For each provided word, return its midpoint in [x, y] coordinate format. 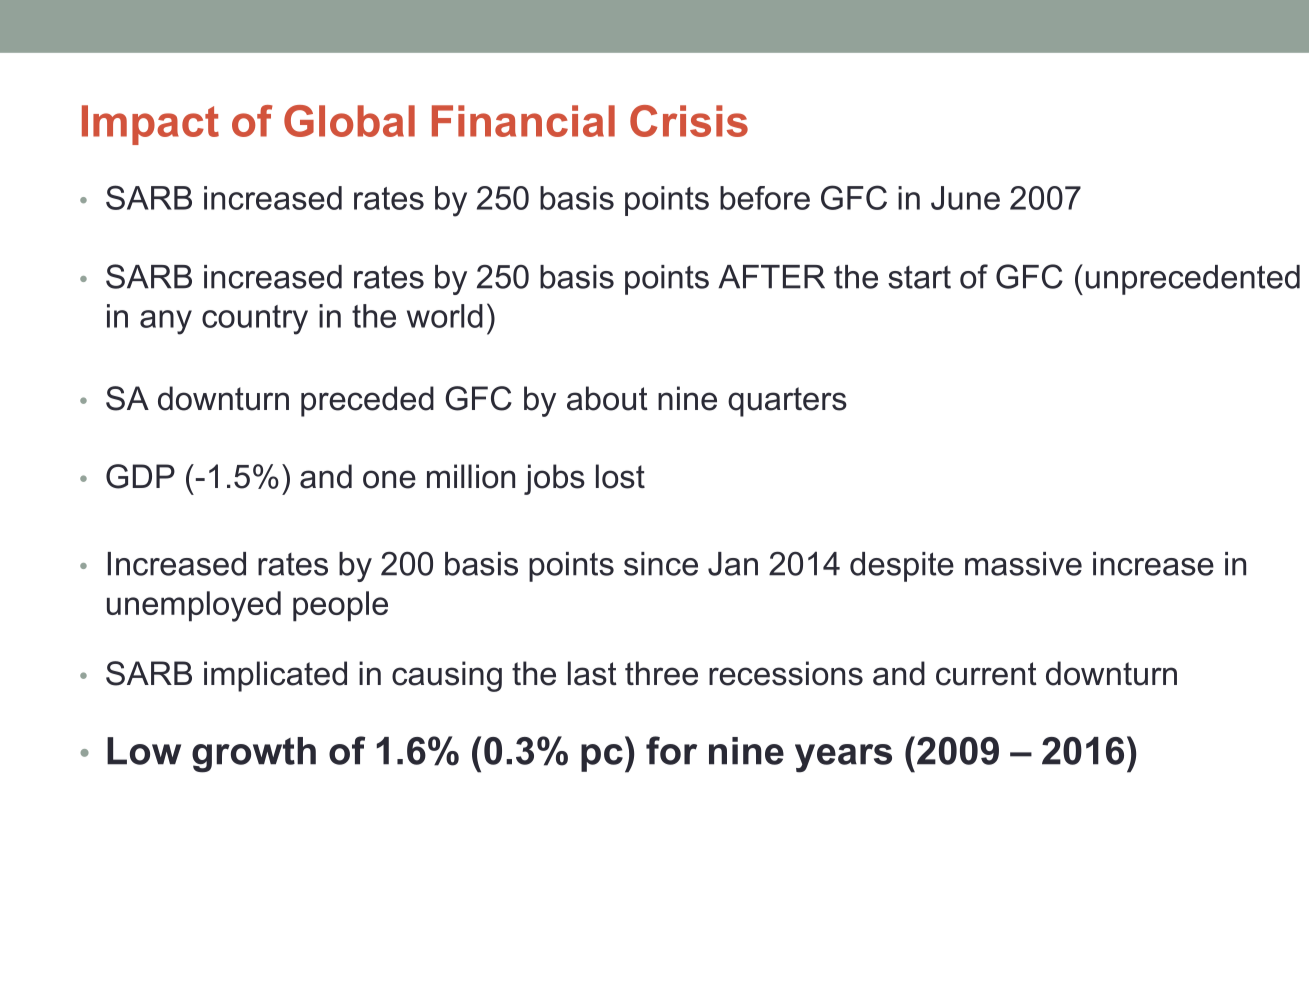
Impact [150, 125]
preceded [367, 401]
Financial [523, 121]
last [592, 673]
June [965, 198]
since [661, 564]
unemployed [194, 606]
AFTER [771, 277]
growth [254, 755]
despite [902, 567]
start [919, 277]
